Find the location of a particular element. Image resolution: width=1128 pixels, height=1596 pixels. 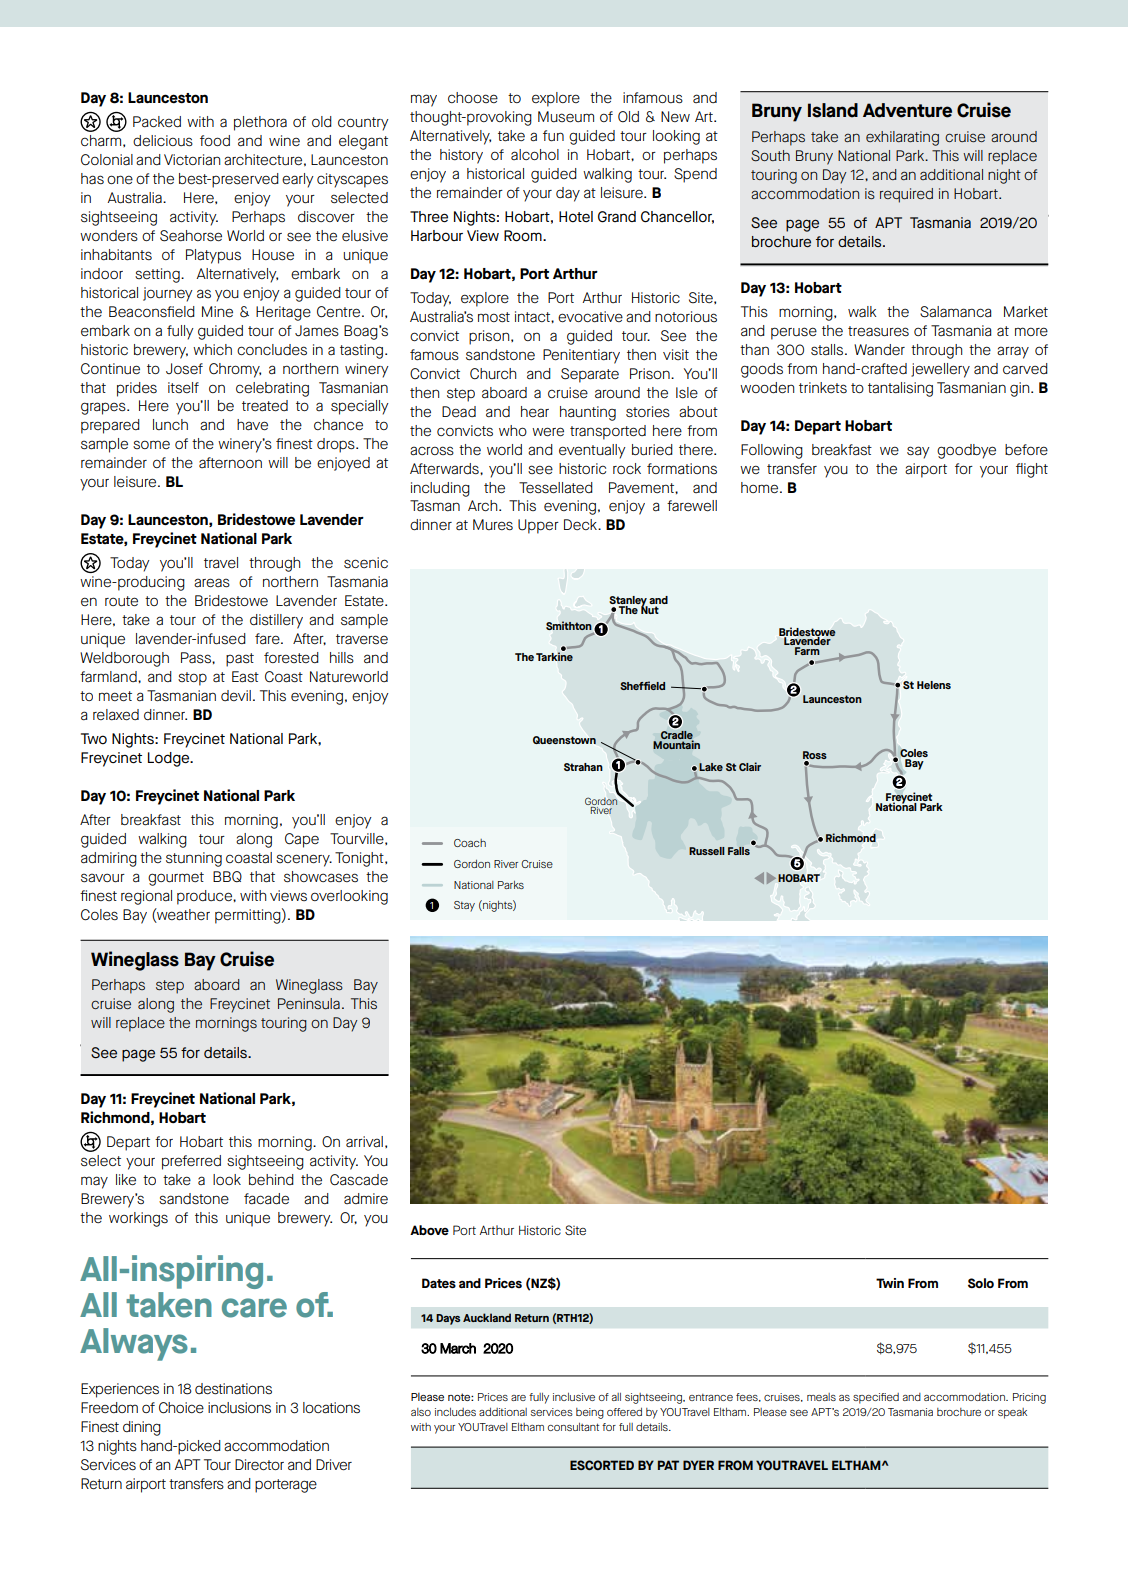

arrival is located at coordinates (364, 1142).
